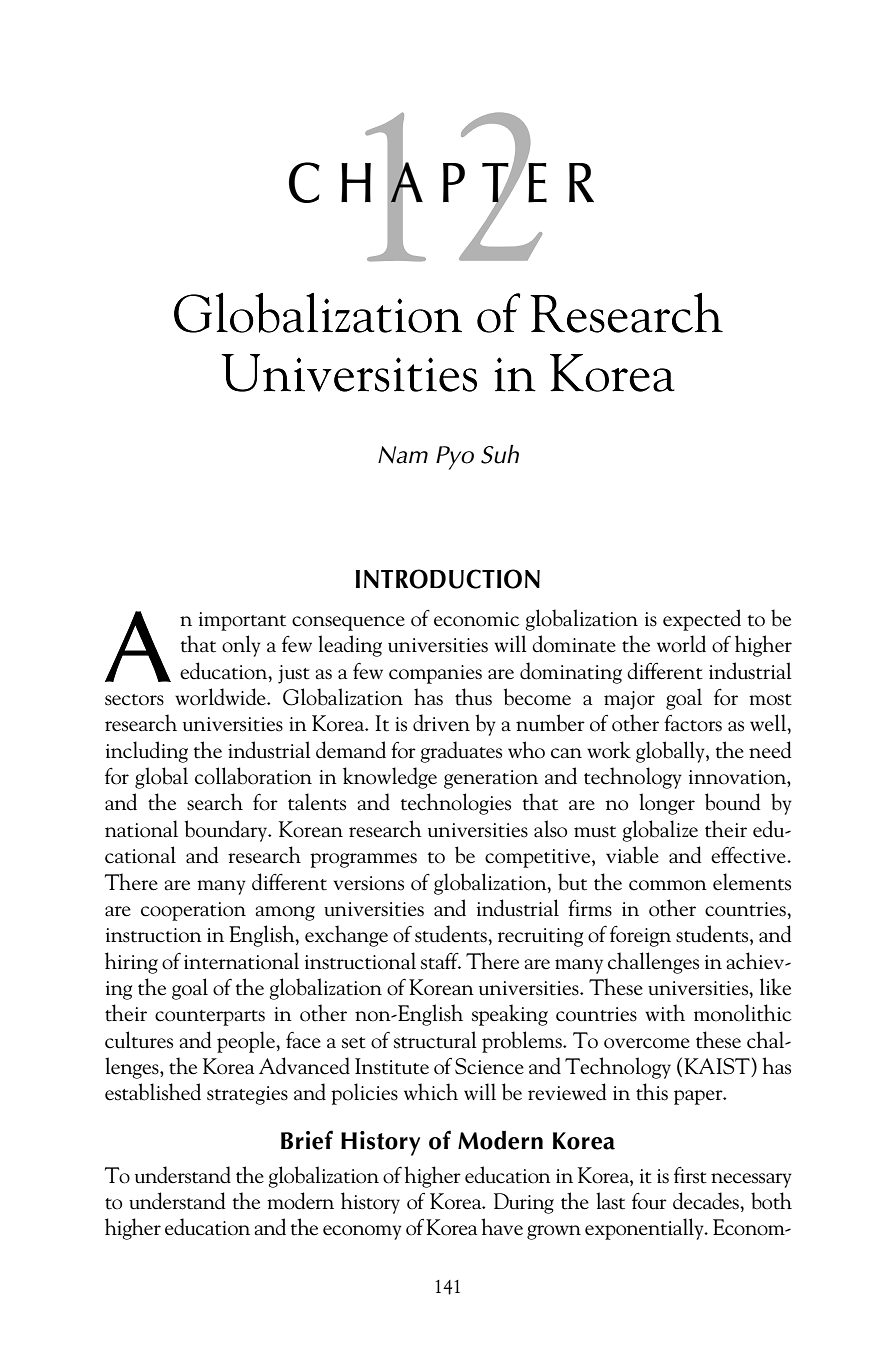  Describe the element at coordinates (693, 723) in the screenshot. I see `factors` at that location.
